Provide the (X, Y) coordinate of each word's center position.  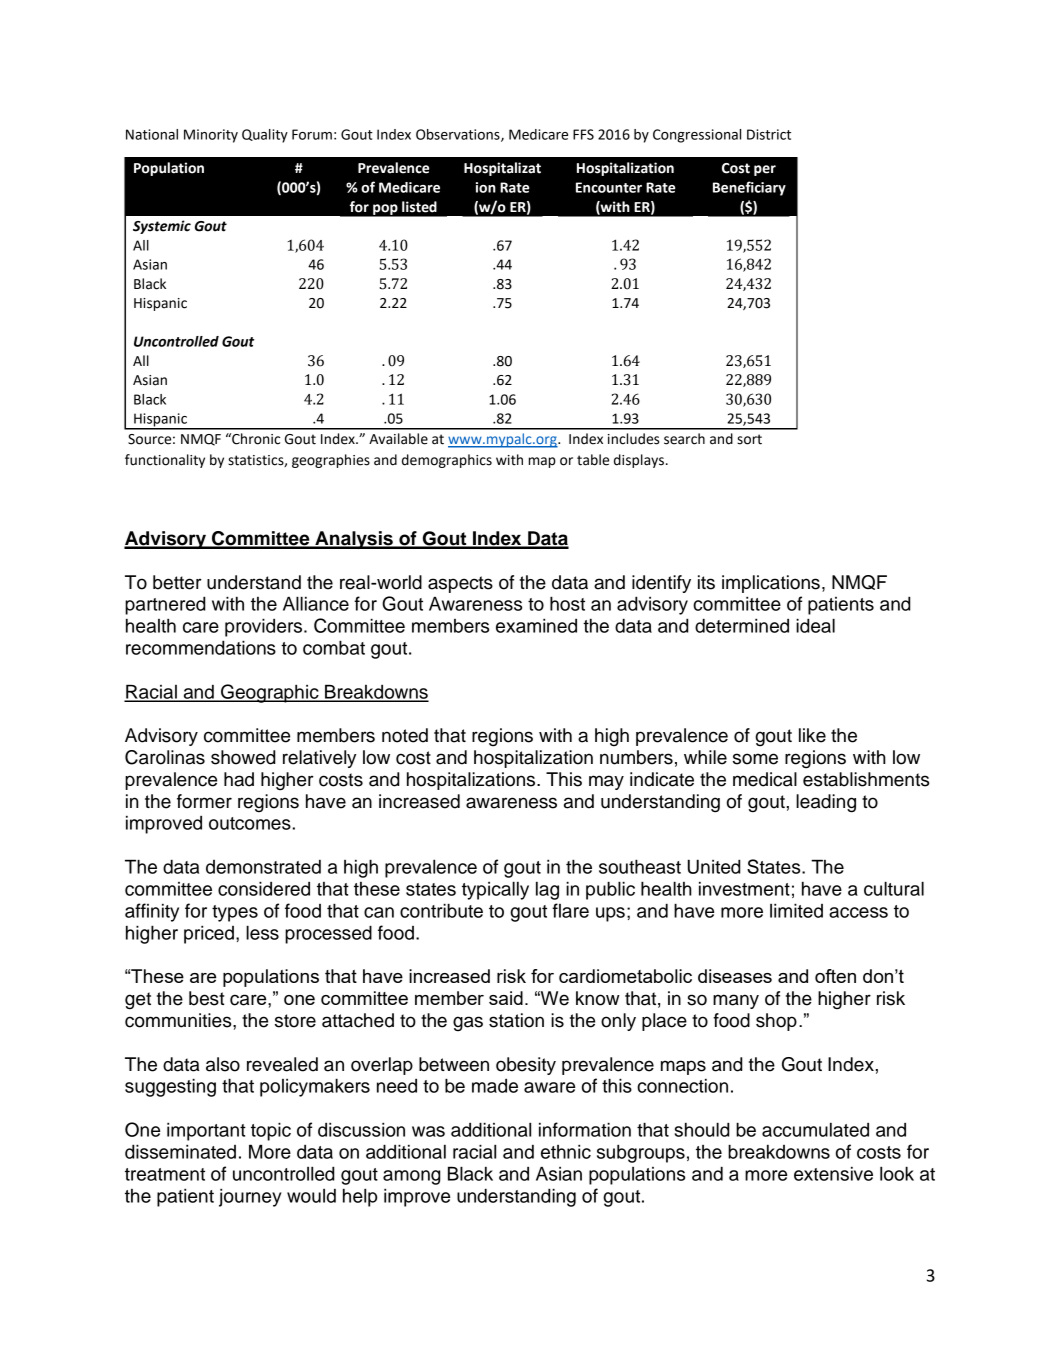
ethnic (566, 1151)
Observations (459, 135)
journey (250, 1197)
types (235, 913)
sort (749, 439)
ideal (815, 625)
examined (536, 625)
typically (495, 890)
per (765, 170)
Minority (211, 136)
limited (796, 910)
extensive (833, 1174)
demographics (447, 461)
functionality (165, 461)
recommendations (201, 647)
